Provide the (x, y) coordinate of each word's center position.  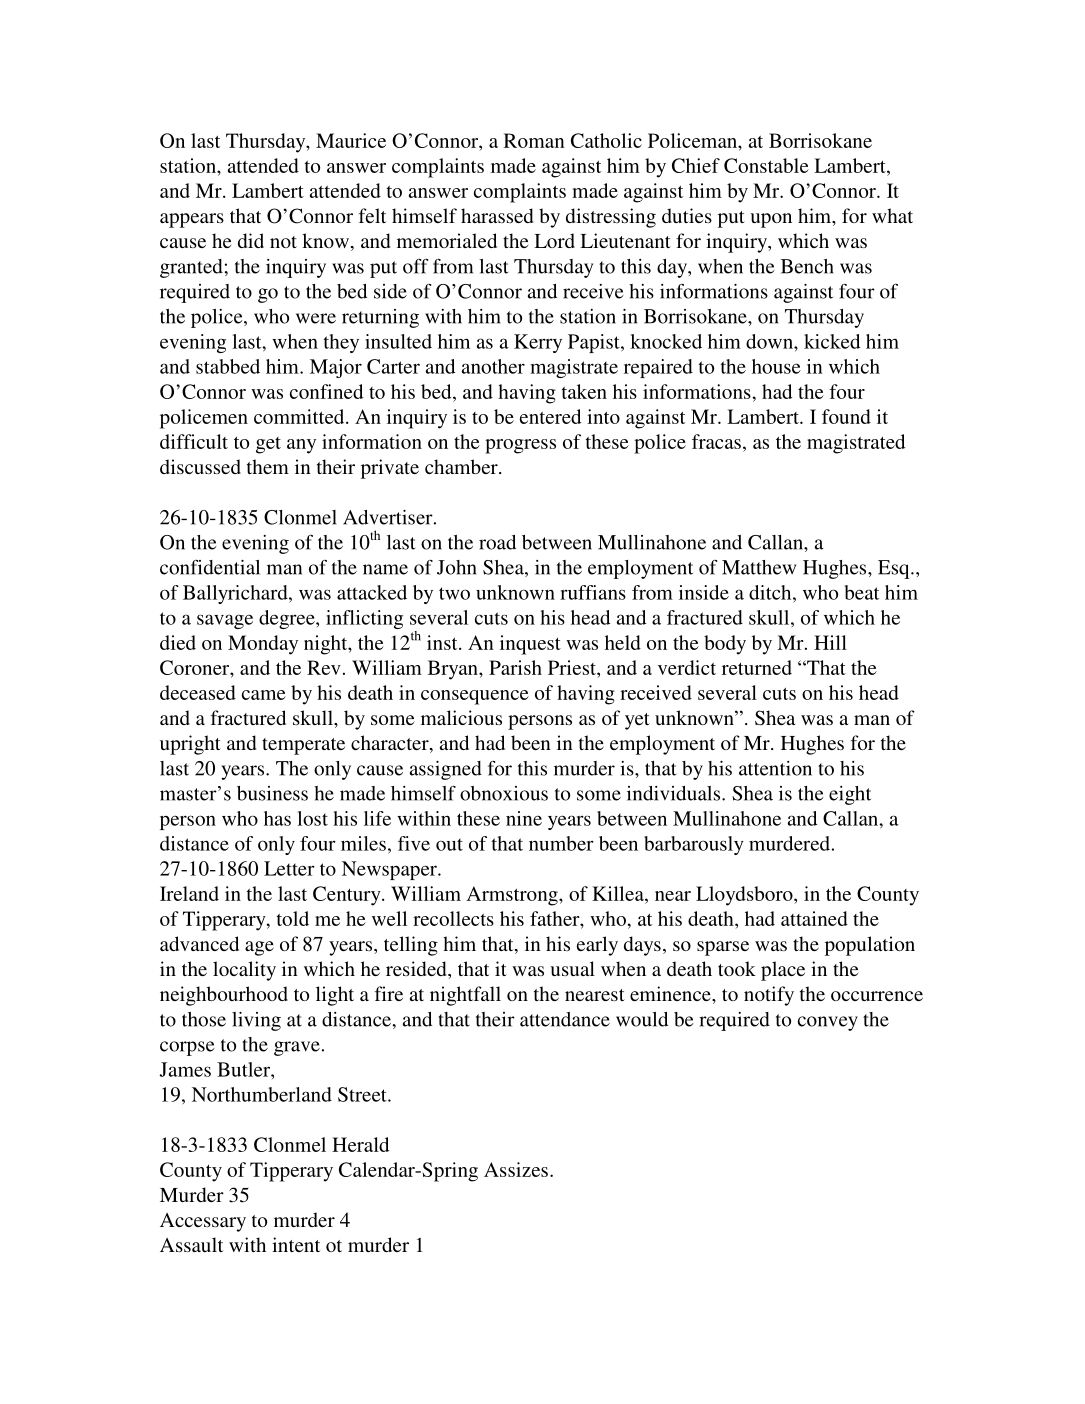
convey (828, 1023)
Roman (534, 140)
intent (296, 1244)
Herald (360, 1144)
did (251, 240)
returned (757, 667)
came (264, 695)
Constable (766, 165)
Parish (515, 667)
